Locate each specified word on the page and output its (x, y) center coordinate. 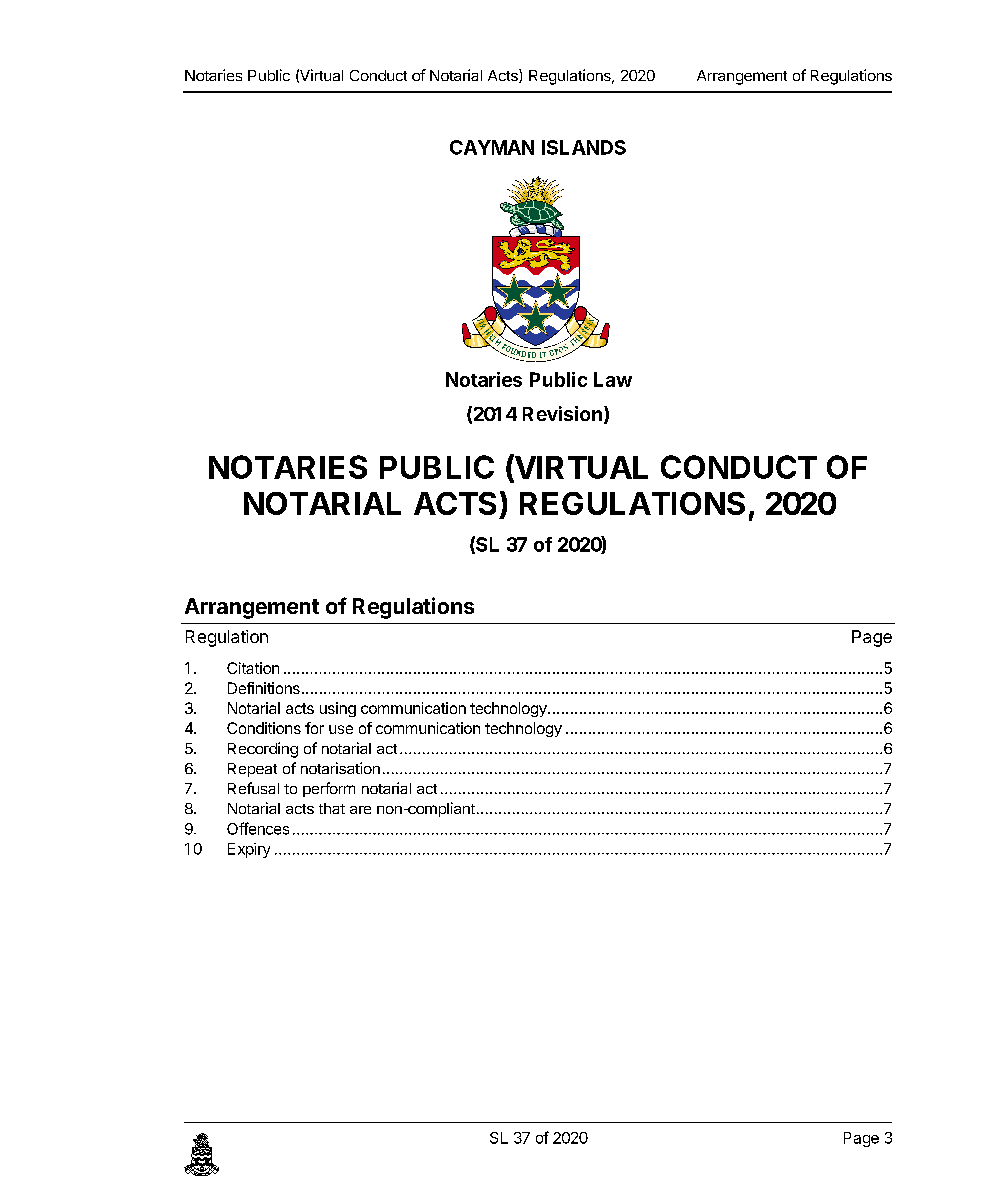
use (341, 729)
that (332, 808)
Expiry (249, 850)
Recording (263, 750)
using (338, 709)
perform (329, 789)
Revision (562, 413)
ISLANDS (584, 147)
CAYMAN (492, 147)
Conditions (264, 728)
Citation (253, 668)
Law (613, 379)
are (360, 810)
